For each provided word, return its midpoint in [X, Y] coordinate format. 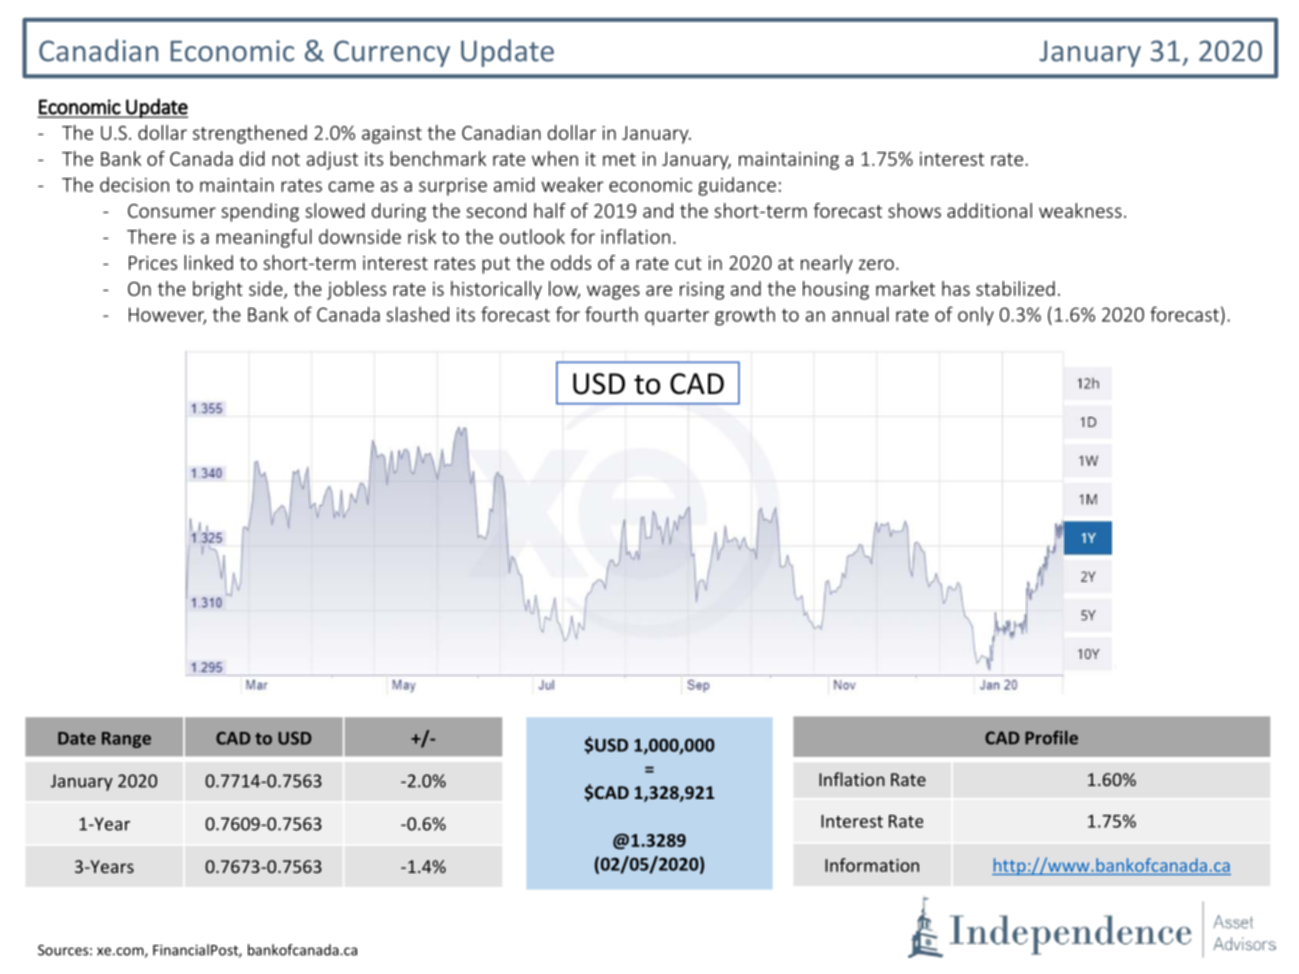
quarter [677, 317]
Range [126, 740]
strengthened [250, 134]
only [976, 316]
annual [860, 314]
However [167, 315]
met [619, 159]
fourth [611, 314]
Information [872, 865]
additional [989, 210]
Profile [1051, 737]
